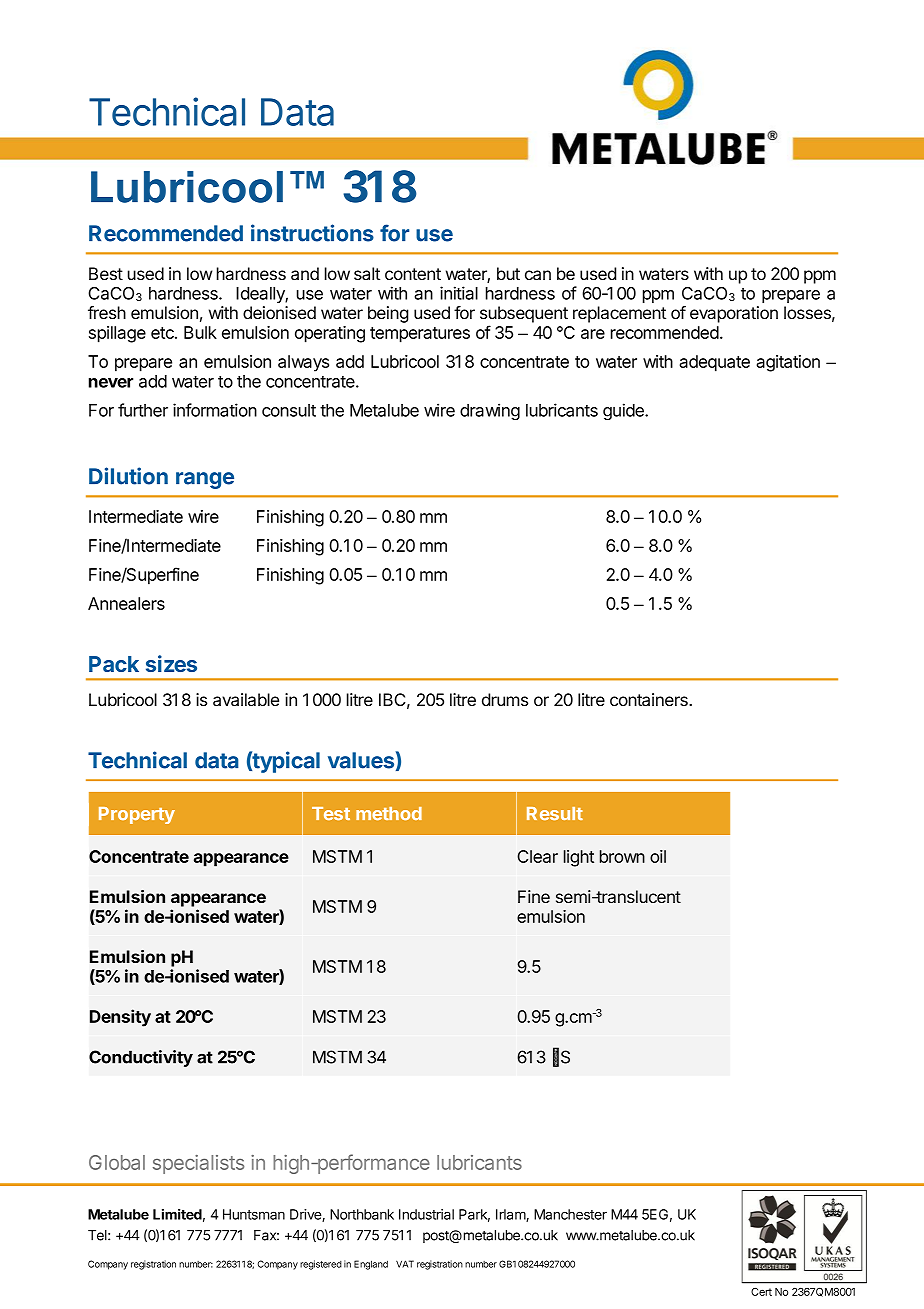  I want to click on Huntsman, so click(254, 1214).
